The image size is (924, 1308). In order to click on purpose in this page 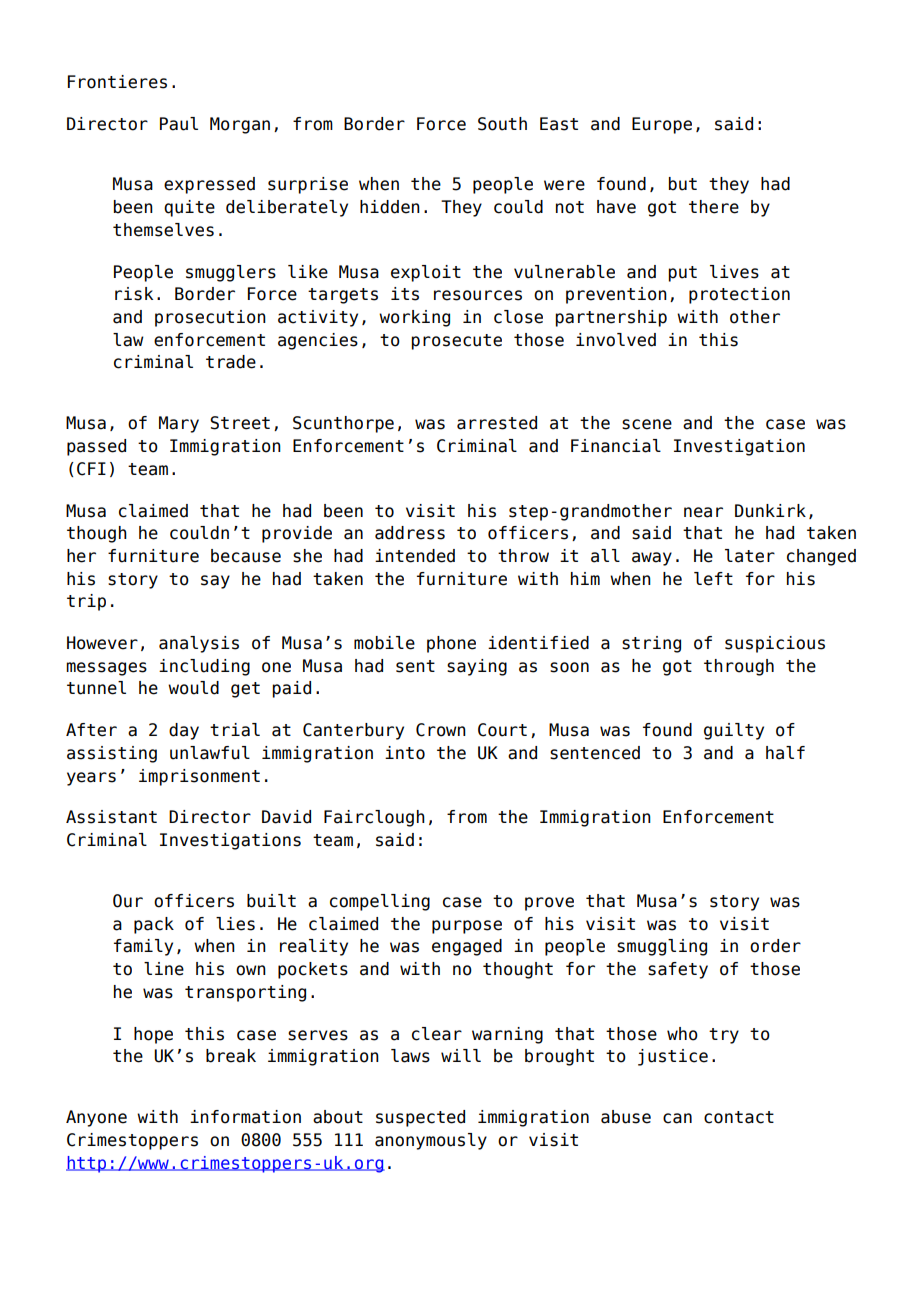, I will do `click(467, 927)`.
